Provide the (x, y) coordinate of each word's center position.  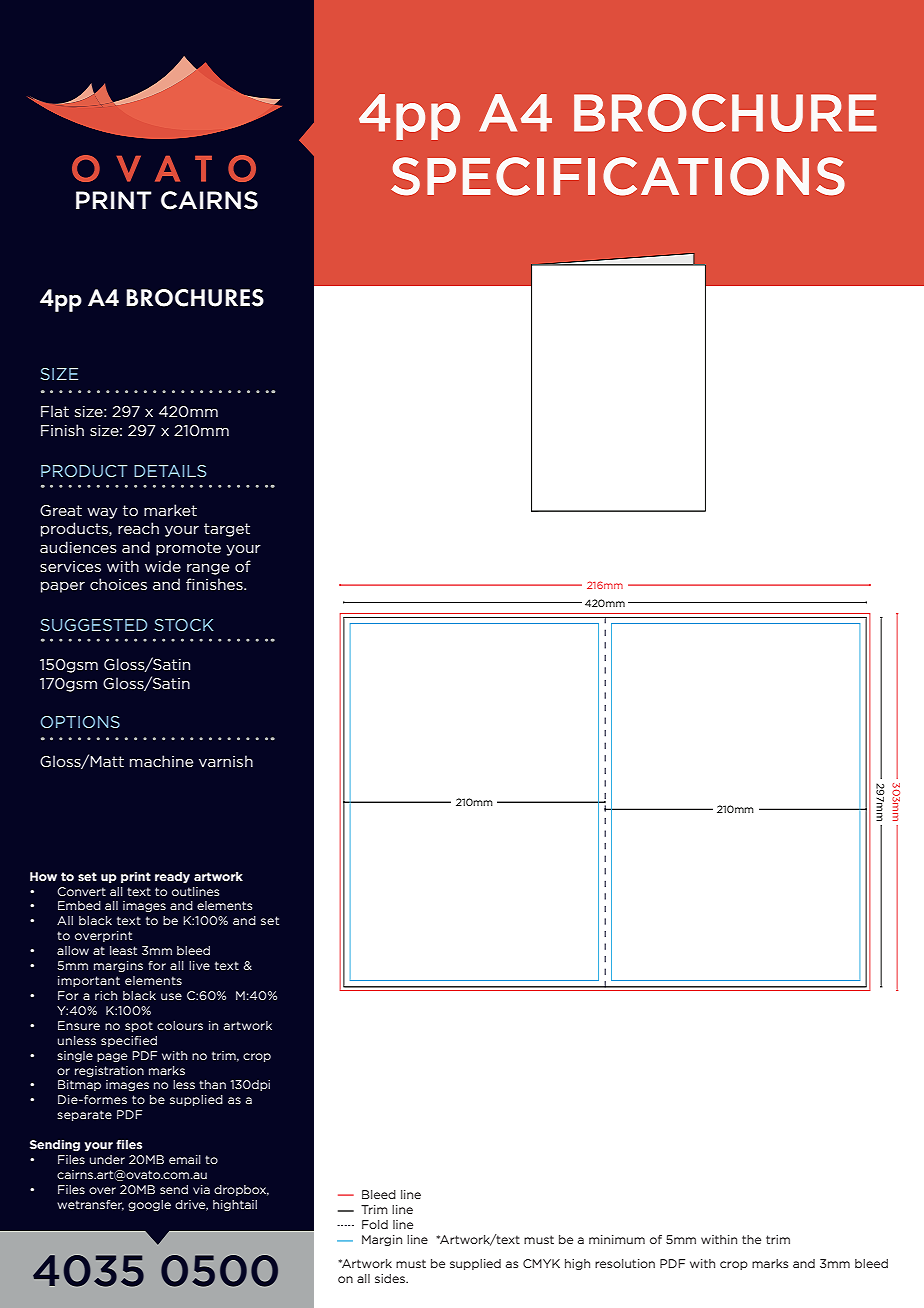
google (149, 1205)
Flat (55, 411)
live (199, 965)
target (227, 530)
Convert (81, 891)
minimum (617, 1239)
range (208, 569)
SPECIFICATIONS (618, 176)
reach (138, 528)
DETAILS (170, 471)
